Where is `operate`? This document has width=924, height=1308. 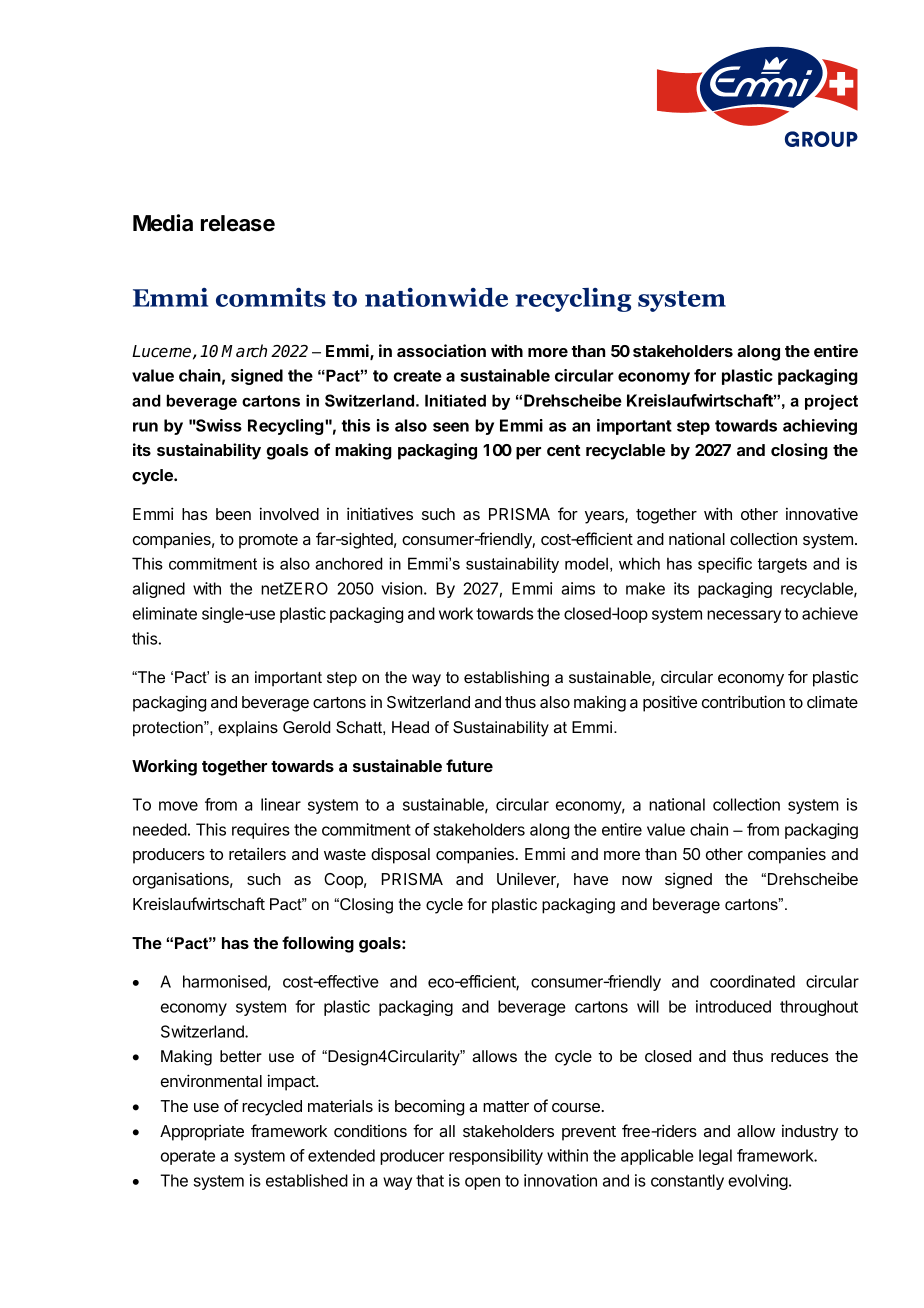
operate is located at coordinates (188, 1157).
